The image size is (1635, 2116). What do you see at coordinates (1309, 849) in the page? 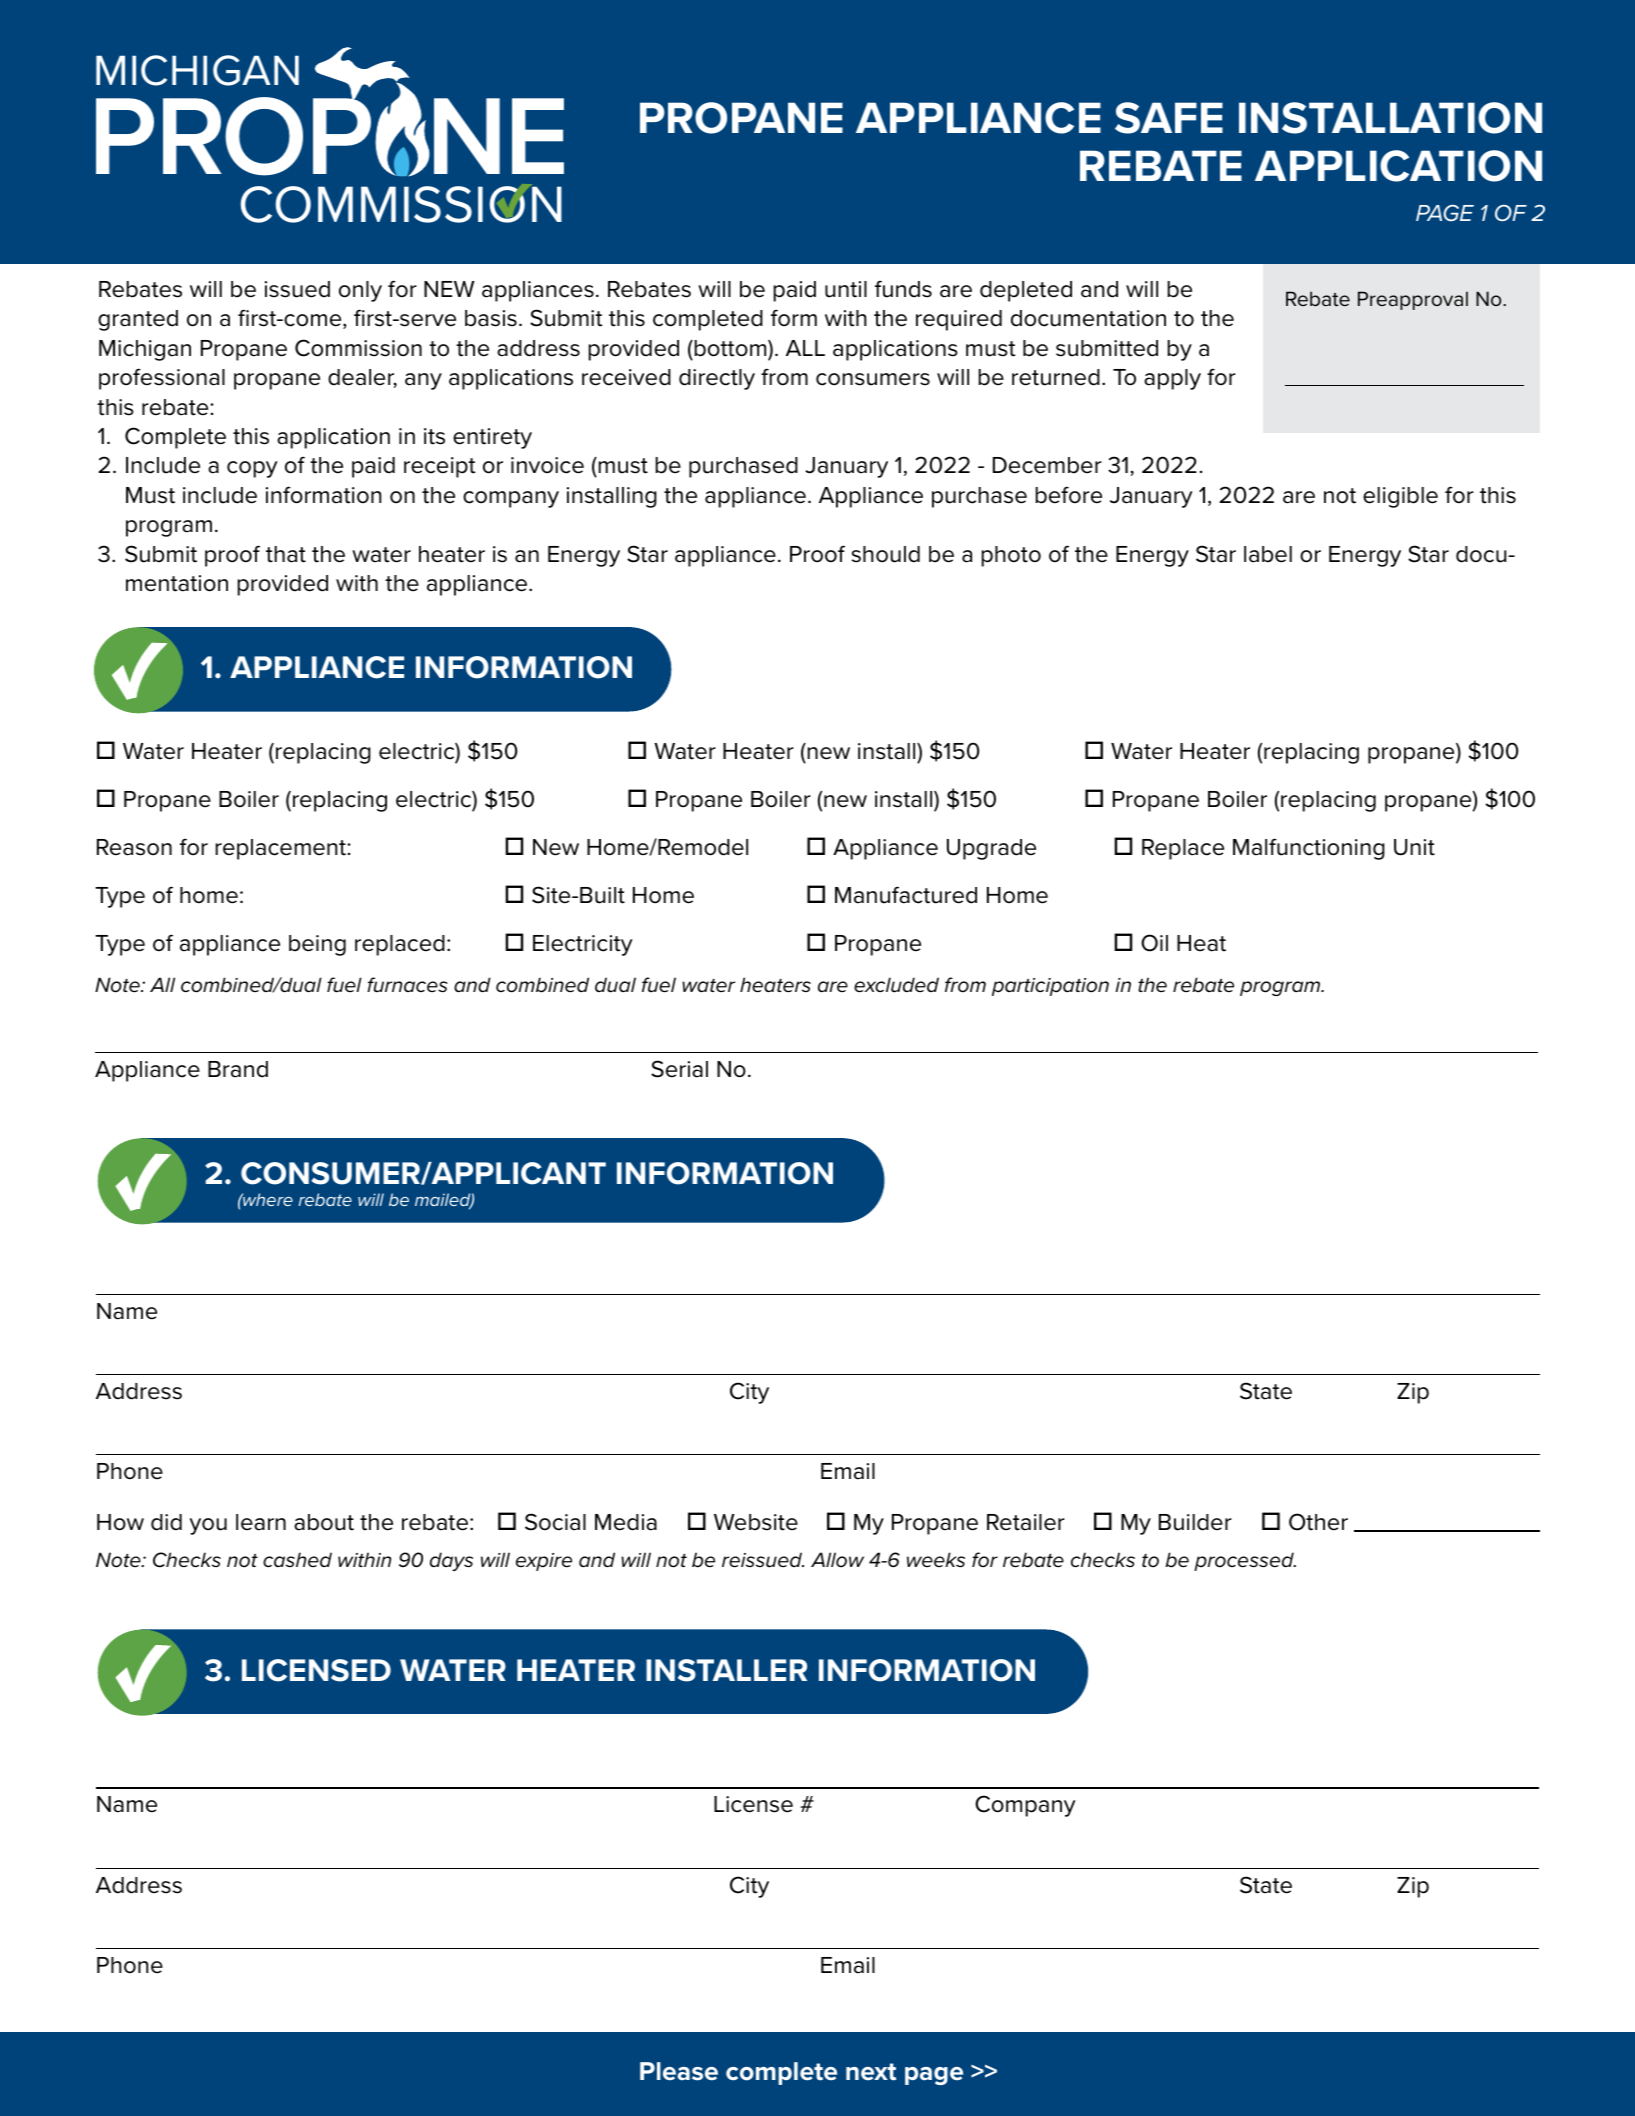
I see `Malfunctioning` at bounding box center [1309, 849].
